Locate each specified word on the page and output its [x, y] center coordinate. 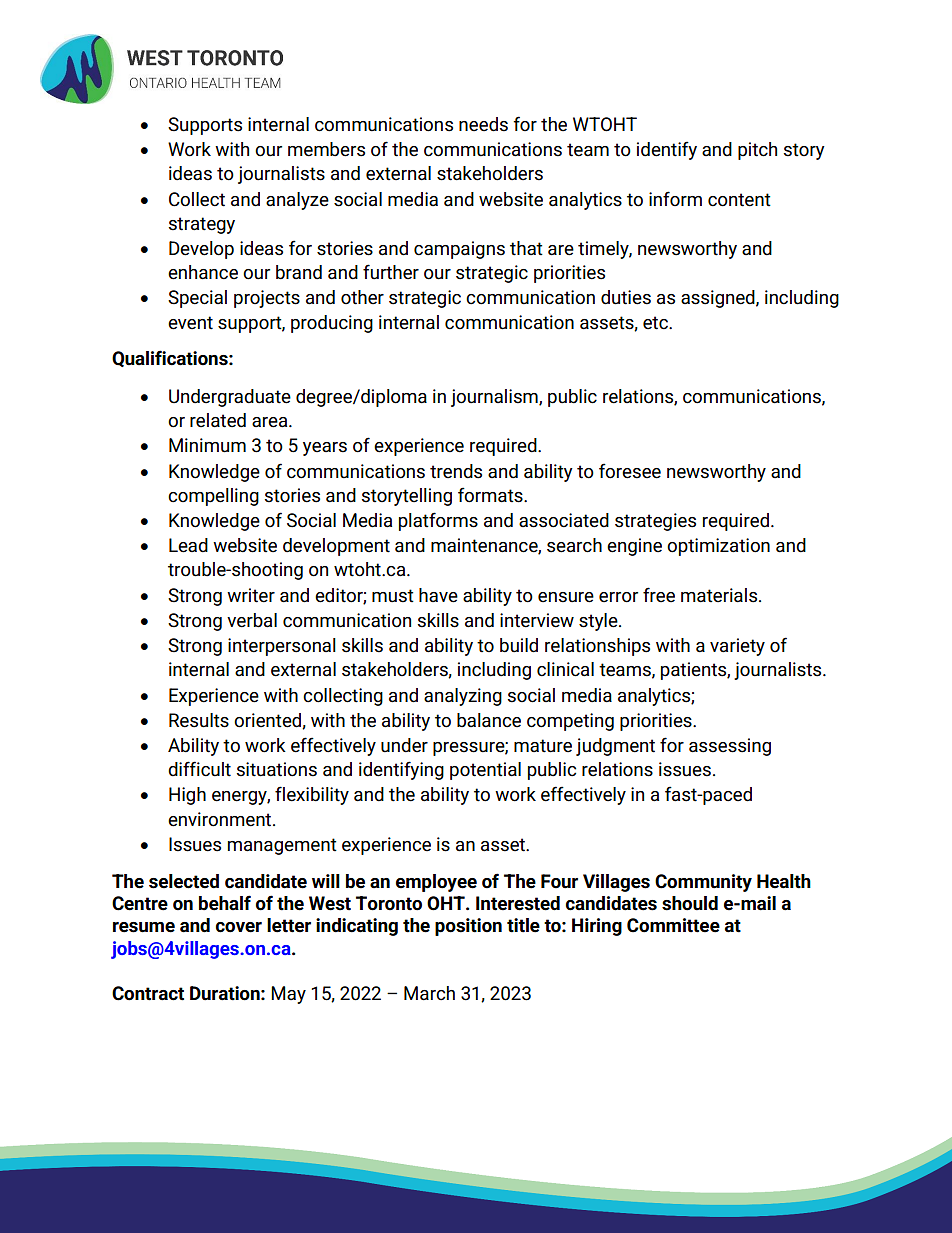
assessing [730, 747]
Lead [188, 545]
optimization [718, 547]
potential [485, 771]
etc [656, 323]
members [326, 149]
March [429, 993]
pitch [757, 151]
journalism [495, 398]
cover [239, 927]
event [190, 323]
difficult [199, 769]
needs [483, 124]
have [438, 595]
